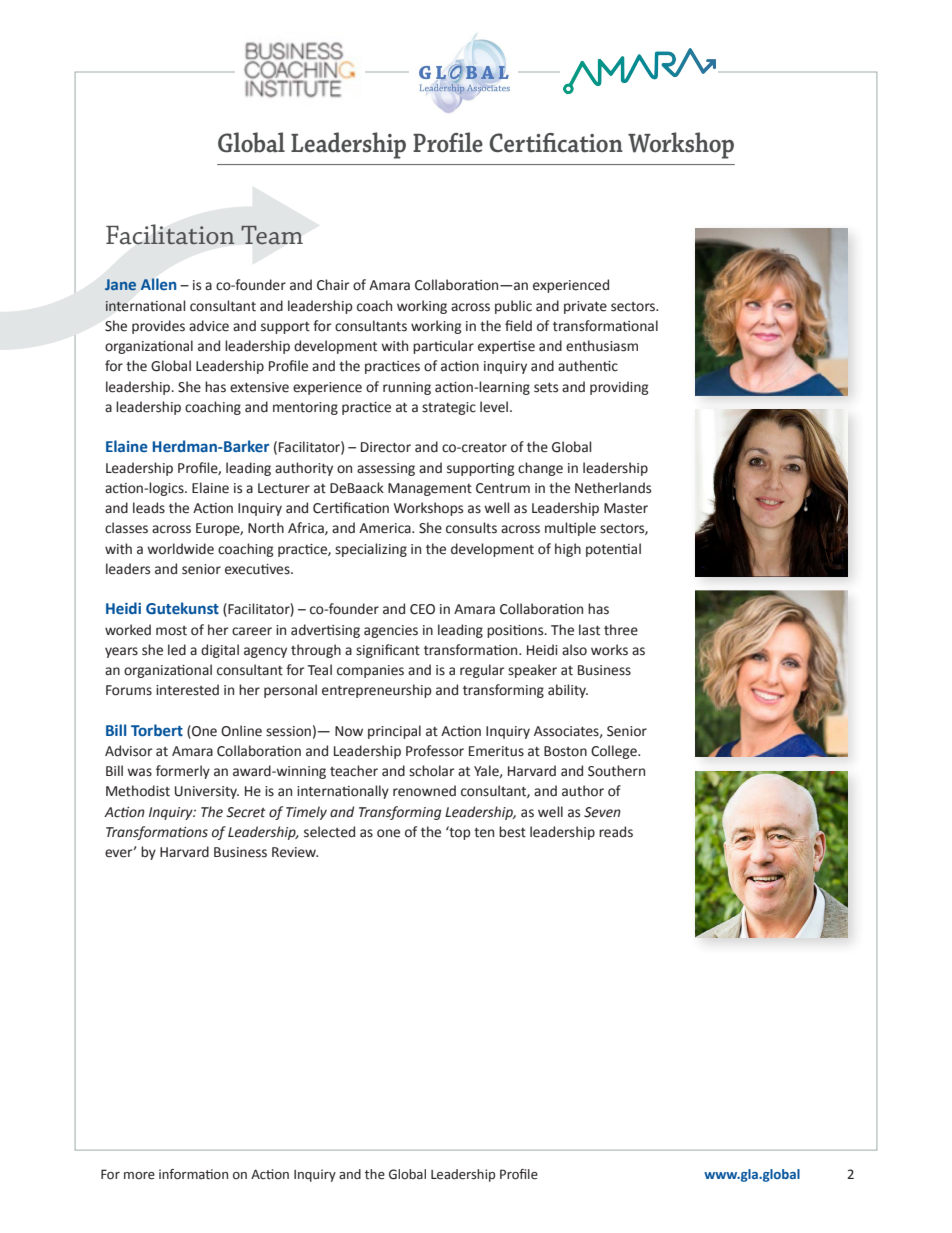 Image resolution: width=952 pixels, height=1233 pixels. Describe the element at coordinates (329, 832) in the document. I see `selected` at that location.
